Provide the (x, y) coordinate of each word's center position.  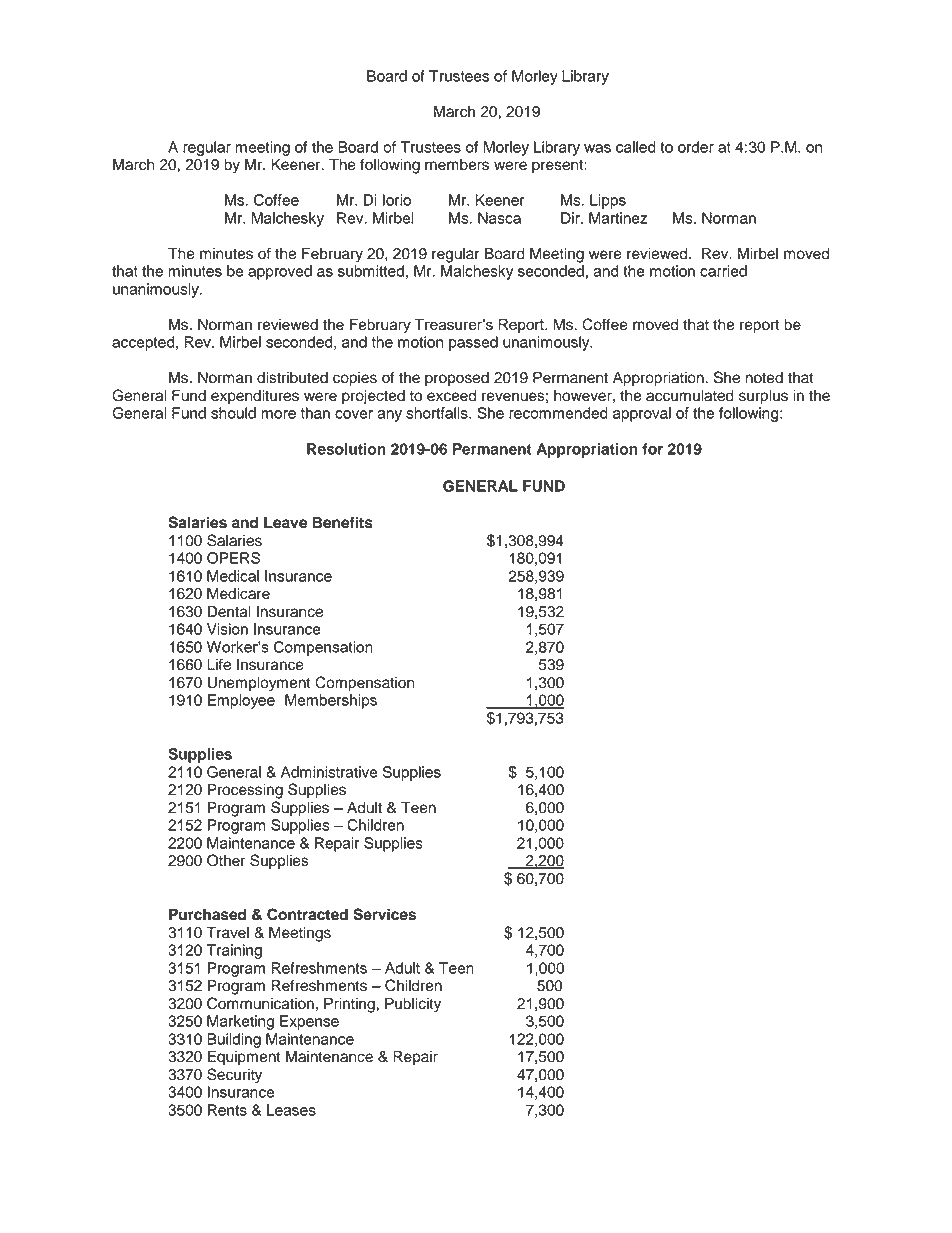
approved (280, 272)
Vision (227, 629)
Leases (291, 1110)
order (696, 147)
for (652, 449)
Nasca (499, 218)
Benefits (342, 522)
